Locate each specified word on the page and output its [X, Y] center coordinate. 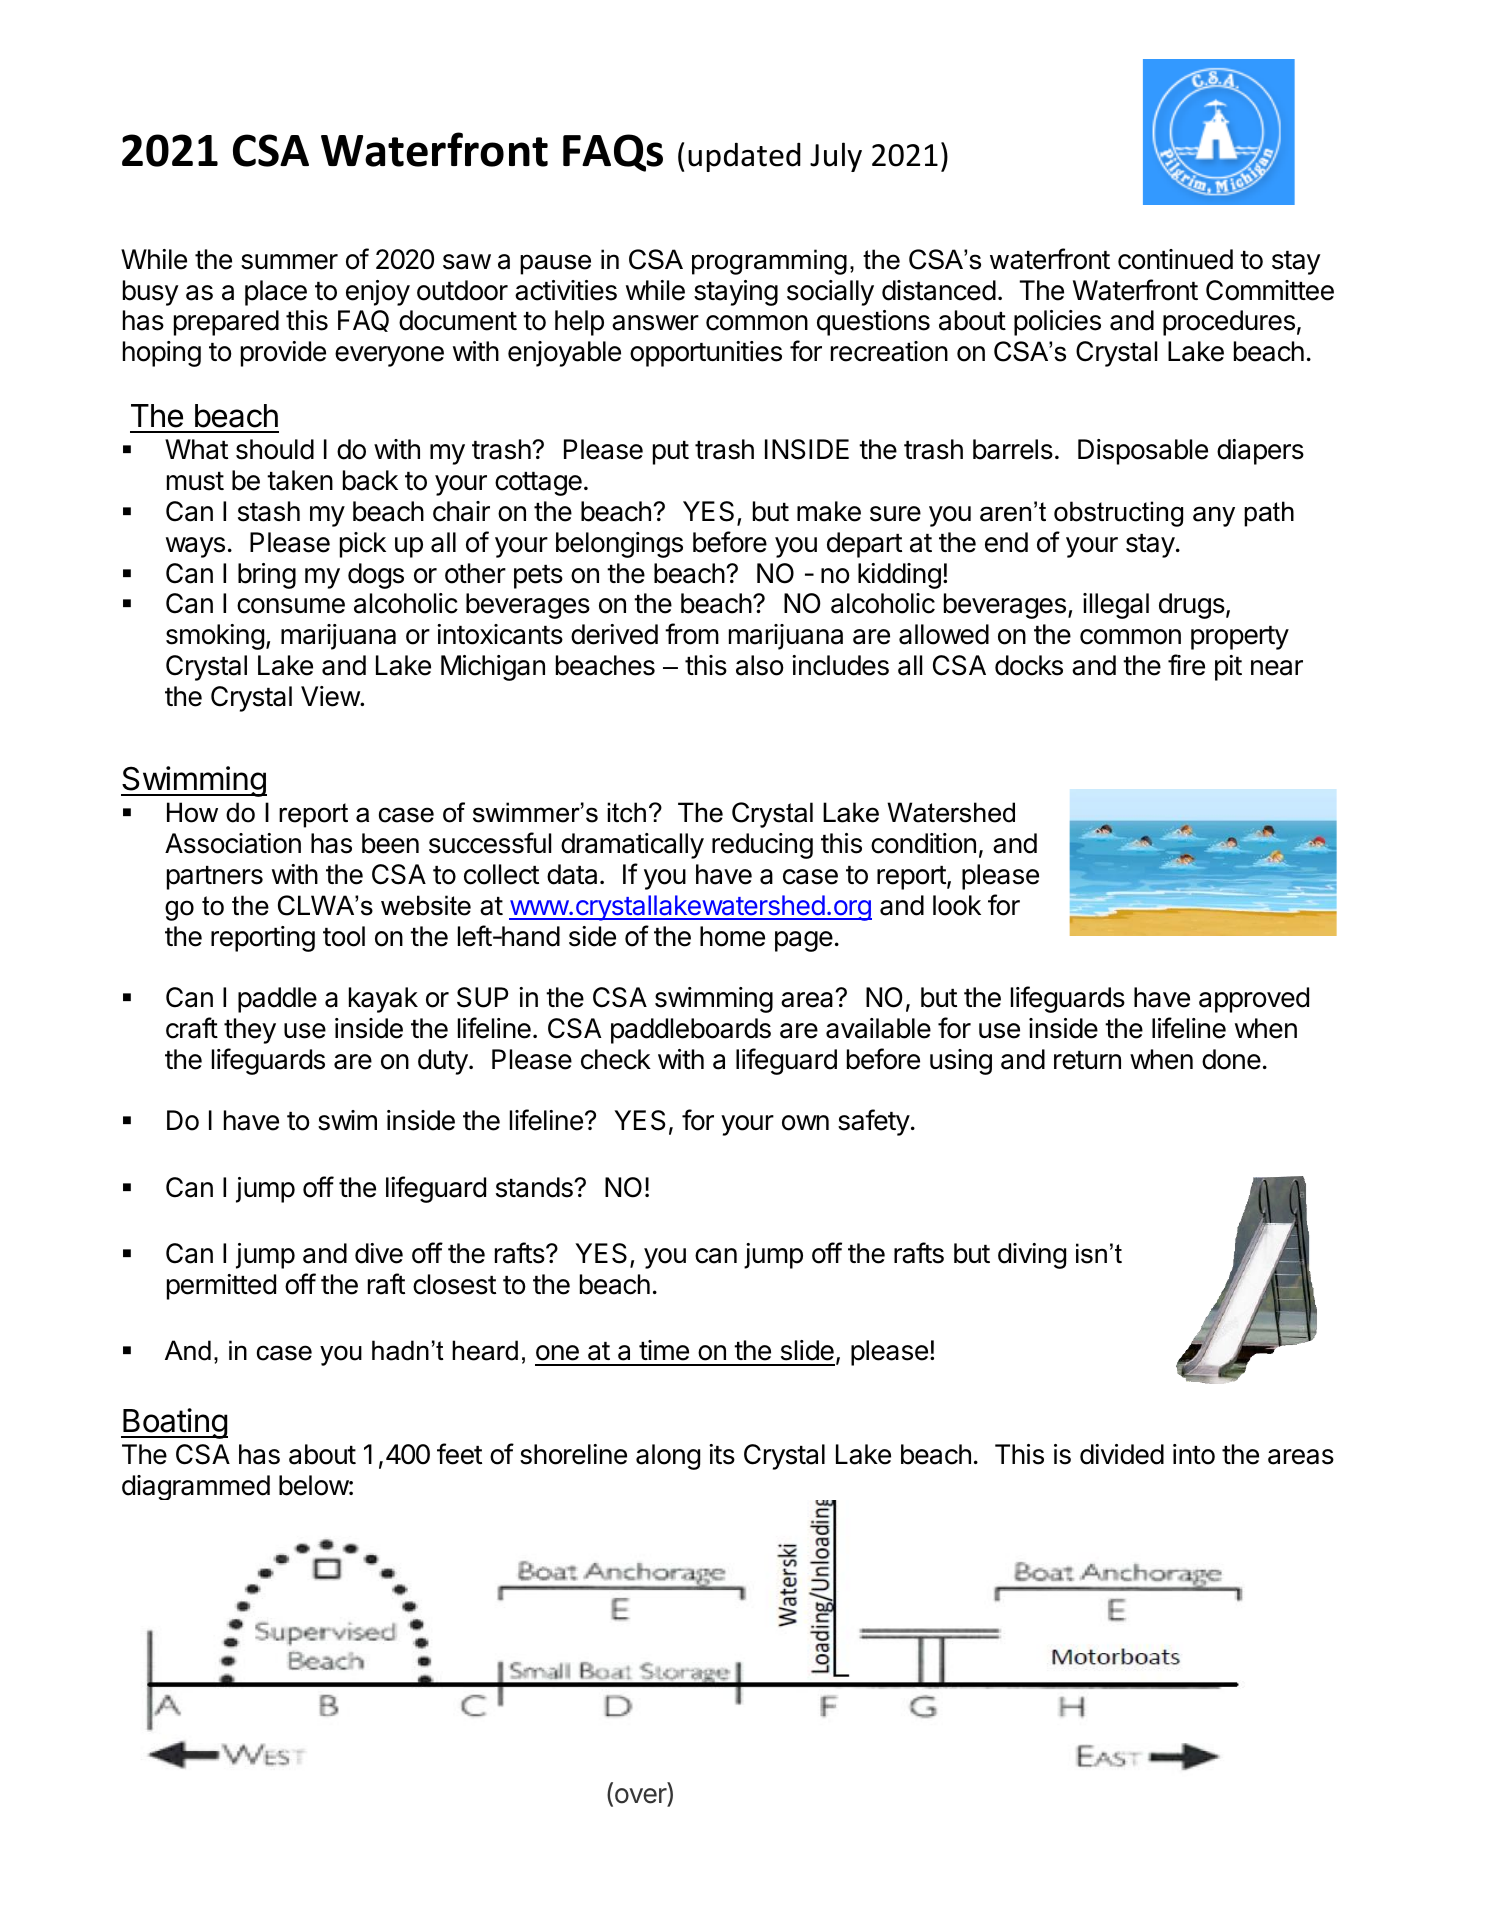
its [722, 1454]
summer [289, 262]
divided [1122, 1454]
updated [744, 157]
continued [1175, 259]
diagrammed [196, 1487]
